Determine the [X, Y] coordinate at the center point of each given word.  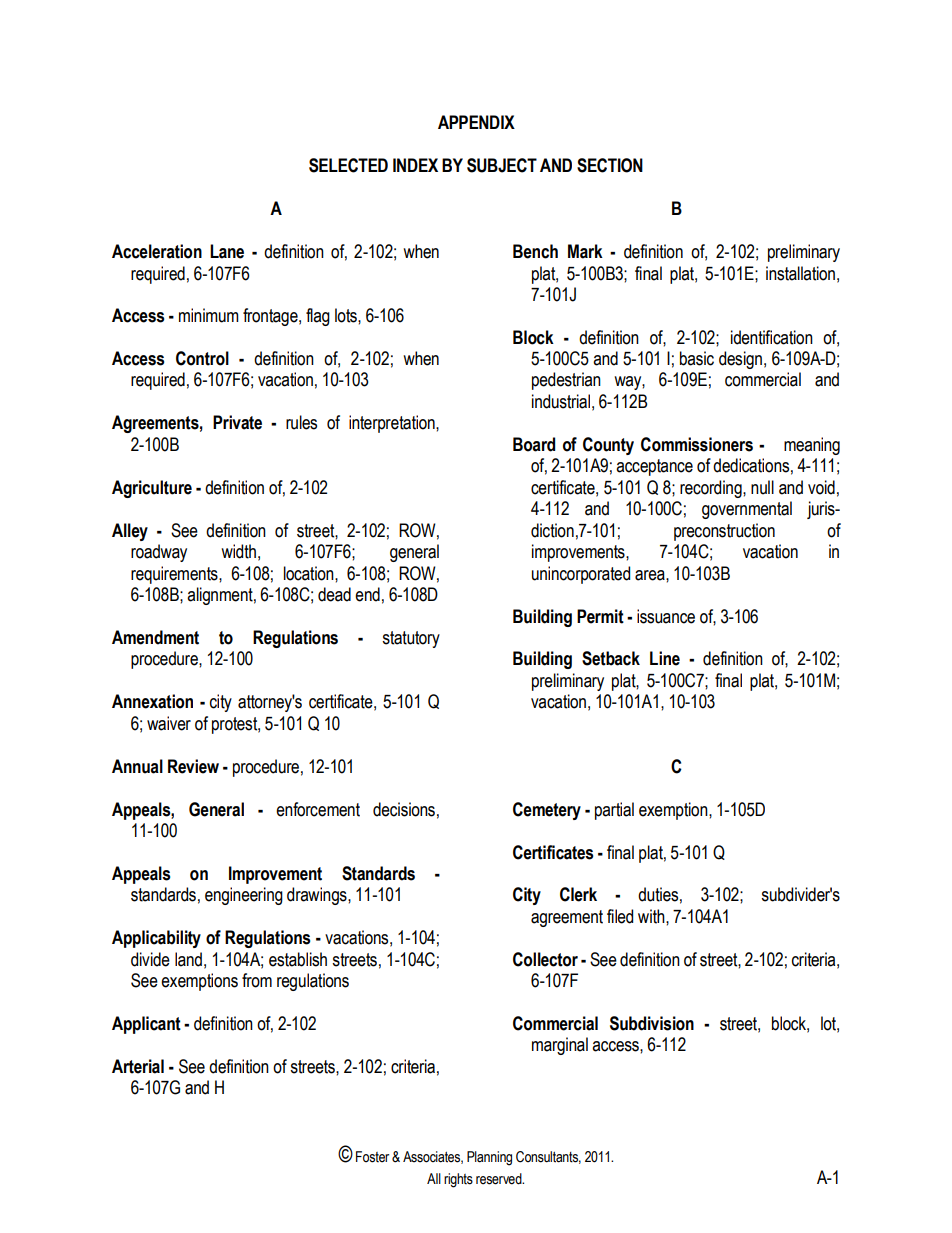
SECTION [610, 165]
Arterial [138, 1066]
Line [665, 658]
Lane [227, 251]
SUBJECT [502, 165]
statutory [411, 639]
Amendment [155, 637]
